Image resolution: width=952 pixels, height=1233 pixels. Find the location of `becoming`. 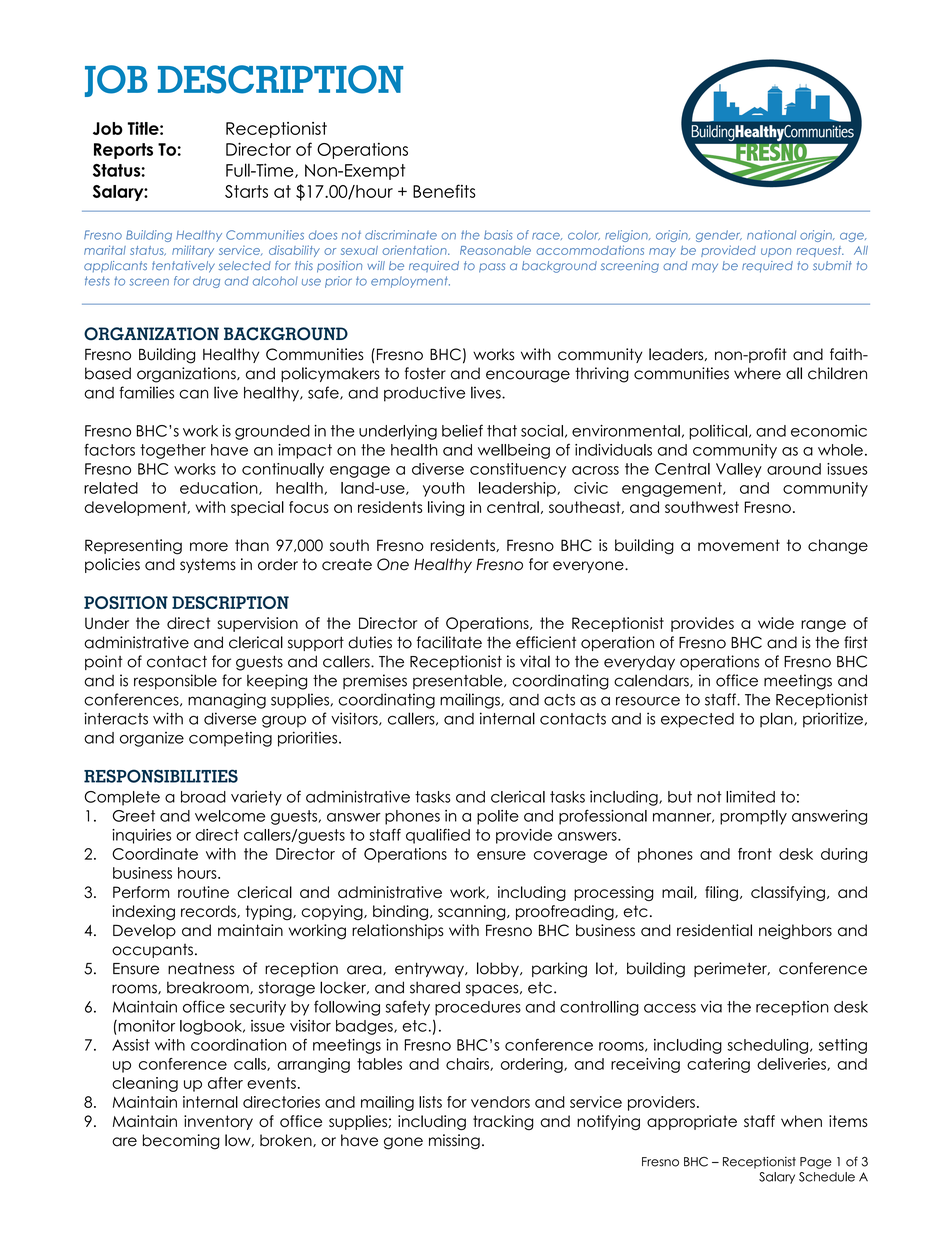

becoming is located at coordinates (181, 1142).
